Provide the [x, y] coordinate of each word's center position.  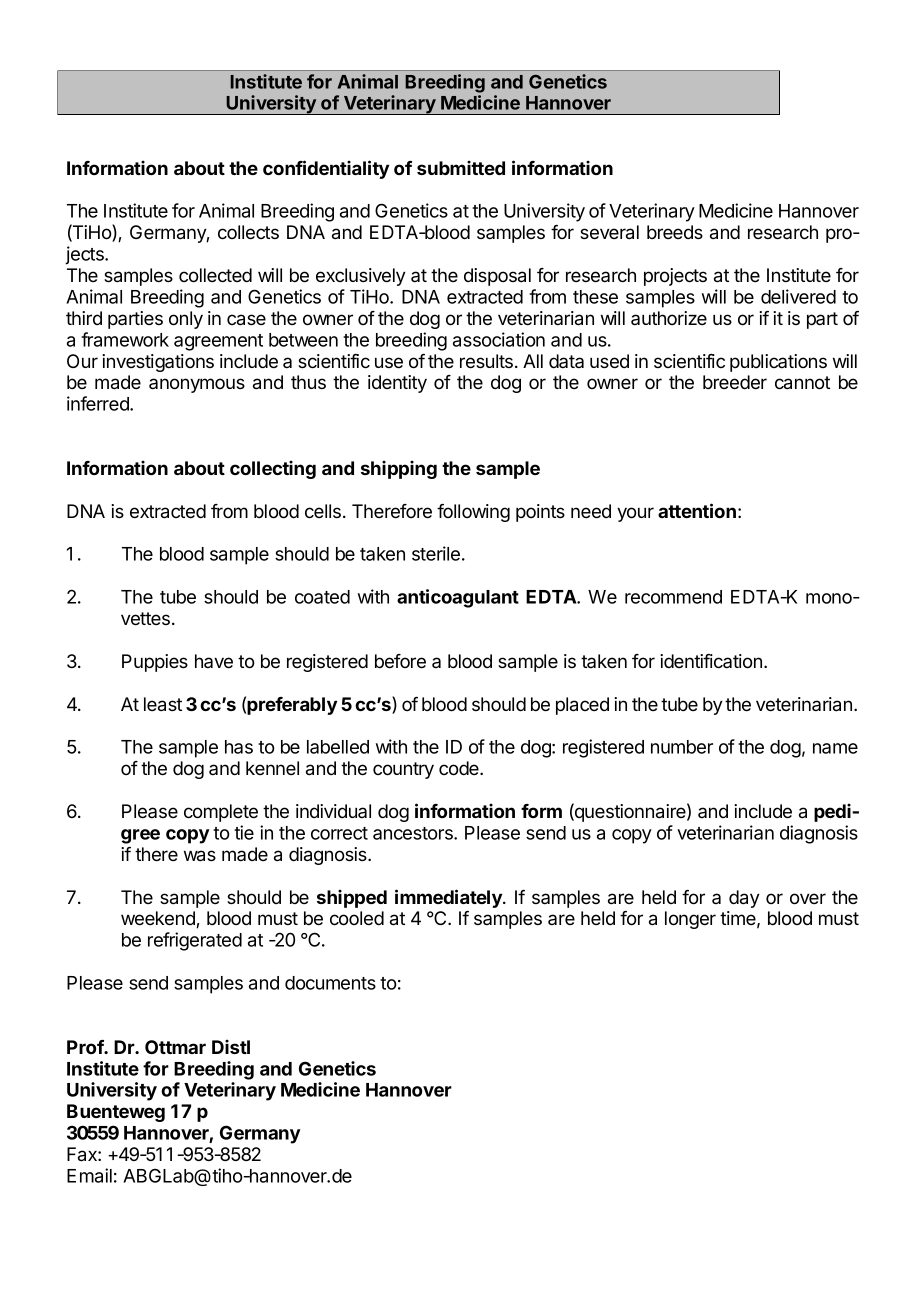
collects [248, 232]
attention [697, 510]
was [200, 856]
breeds [675, 232]
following [473, 513]
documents [330, 983]
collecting [273, 470]
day [744, 899]
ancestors [414, 833]
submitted [461, 168]
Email [89, 1175]
